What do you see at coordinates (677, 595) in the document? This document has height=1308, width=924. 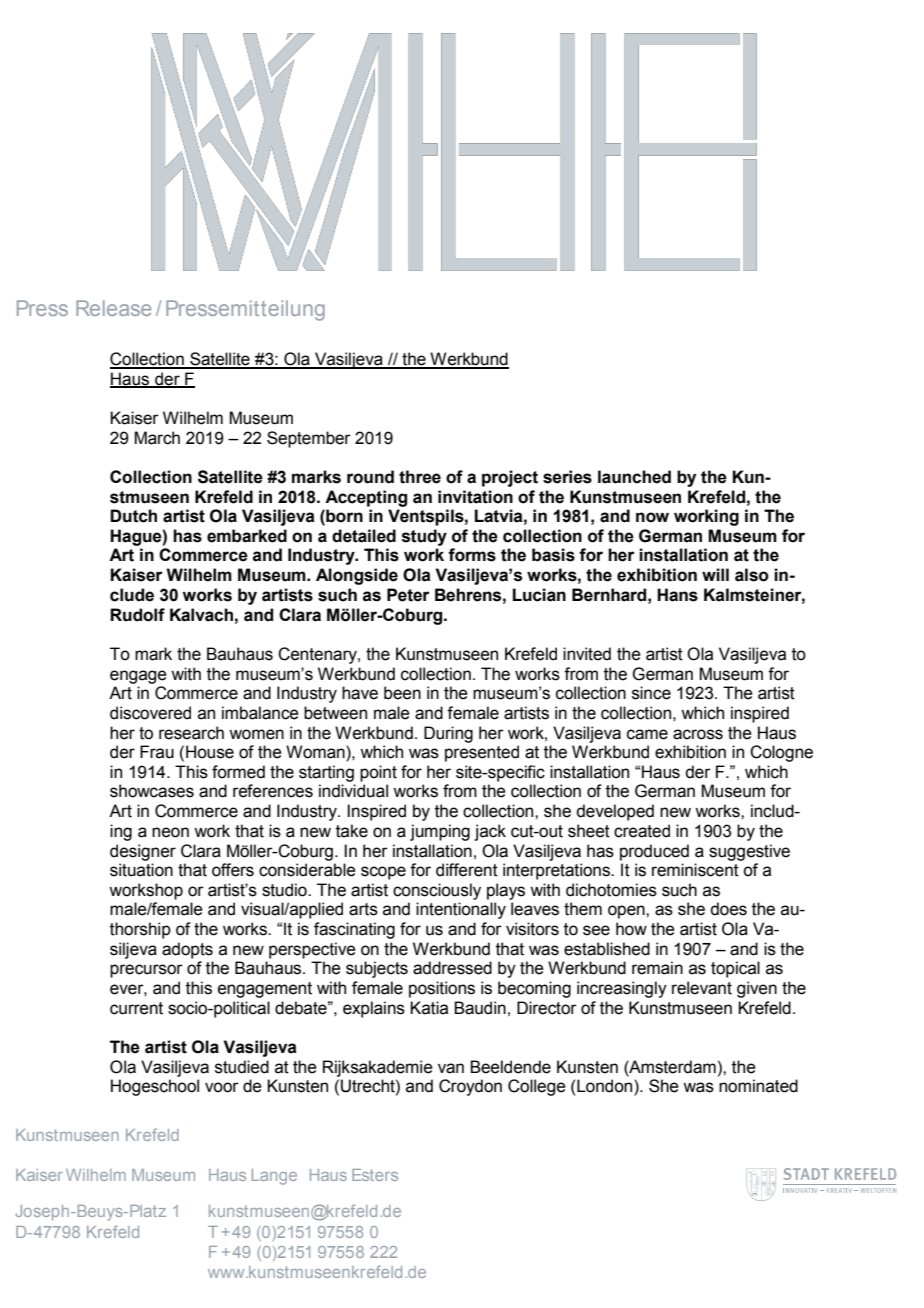 I see `Hans` at bounding box center [677, 595].
